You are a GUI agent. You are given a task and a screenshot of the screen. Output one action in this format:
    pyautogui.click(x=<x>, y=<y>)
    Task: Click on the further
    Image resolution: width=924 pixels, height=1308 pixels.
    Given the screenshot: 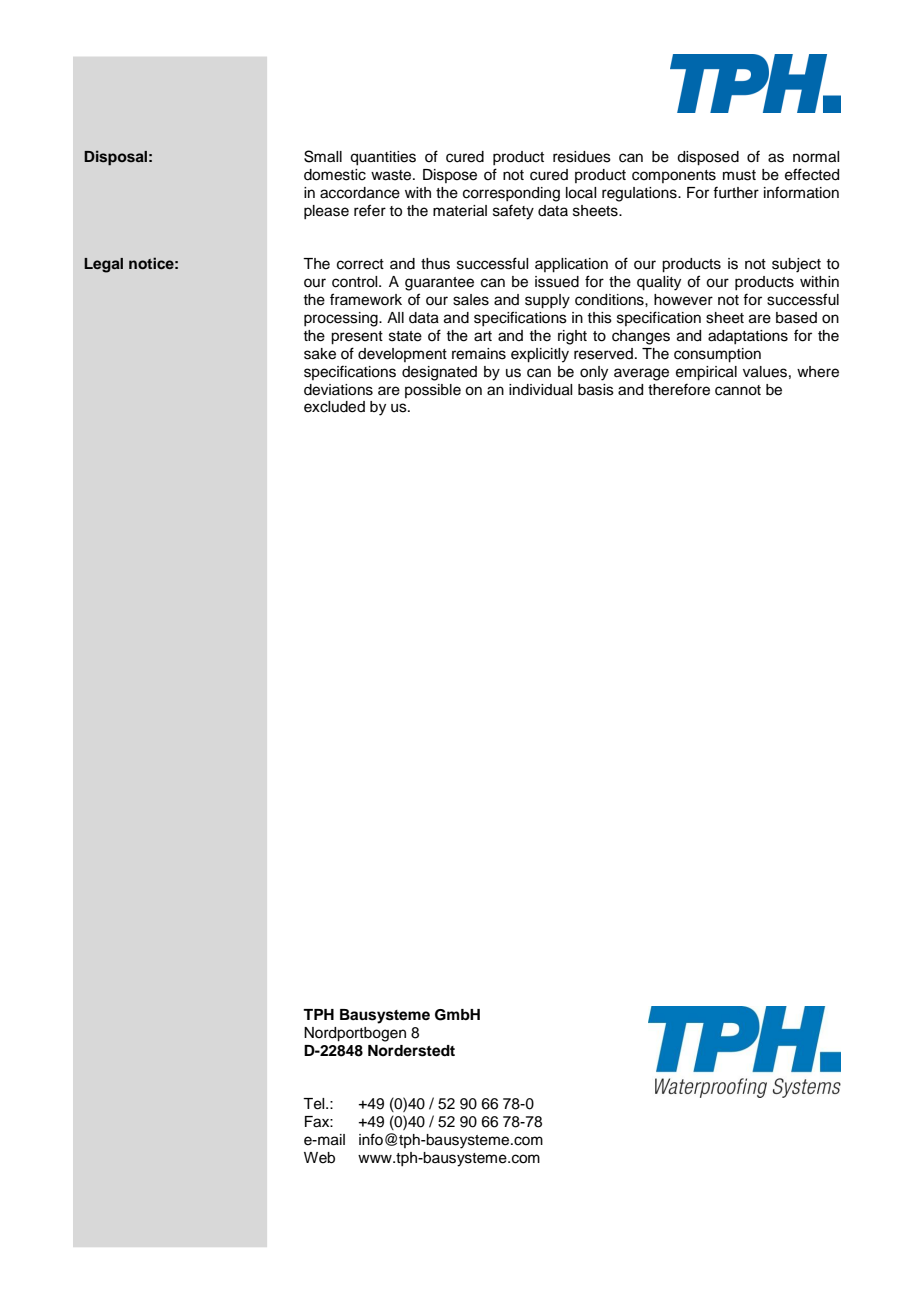 What is the action you would take?
    pyautogui.click(x=736, y=192)
